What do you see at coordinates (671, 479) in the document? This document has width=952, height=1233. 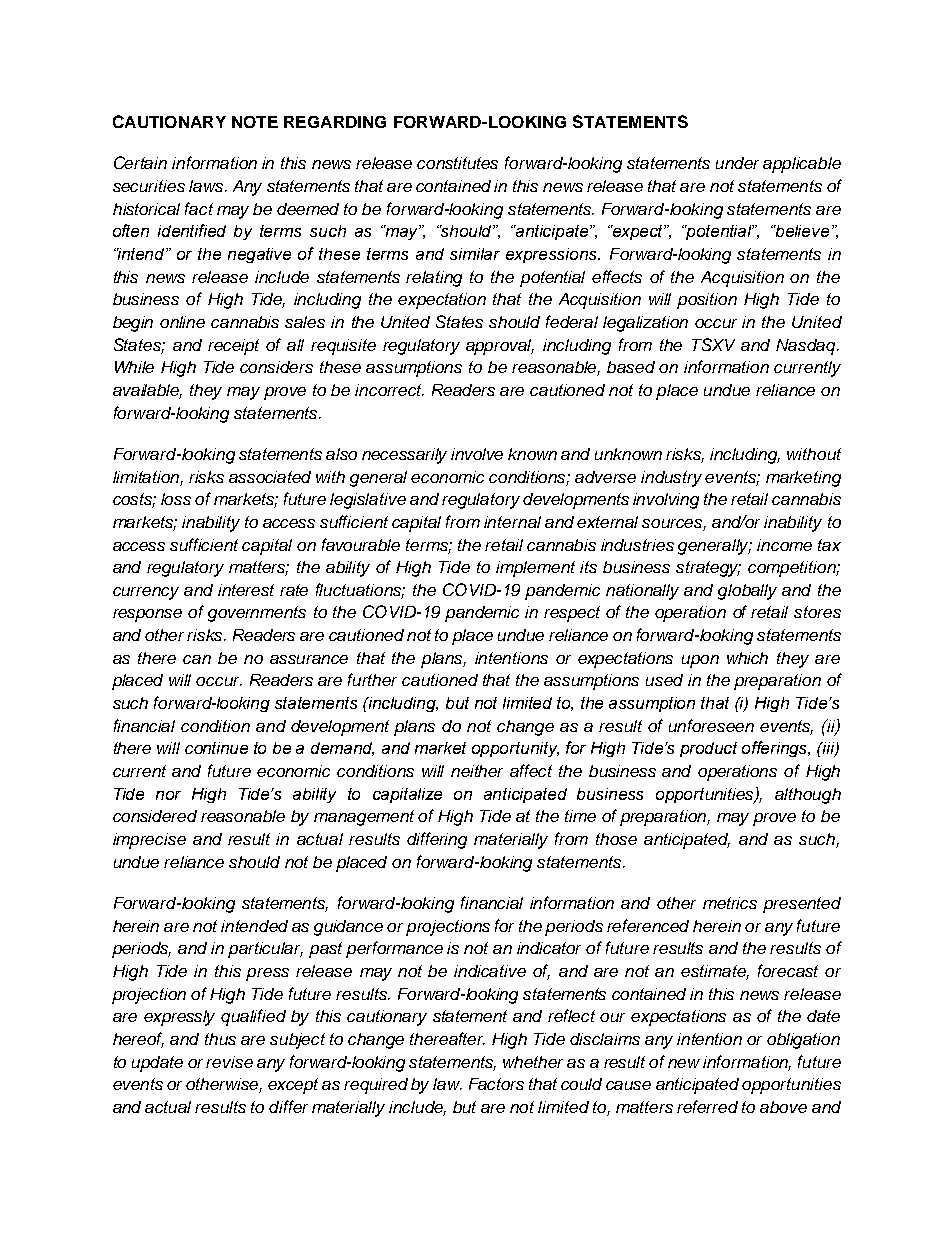 I see `industry` at bounding box center [671, 479].
